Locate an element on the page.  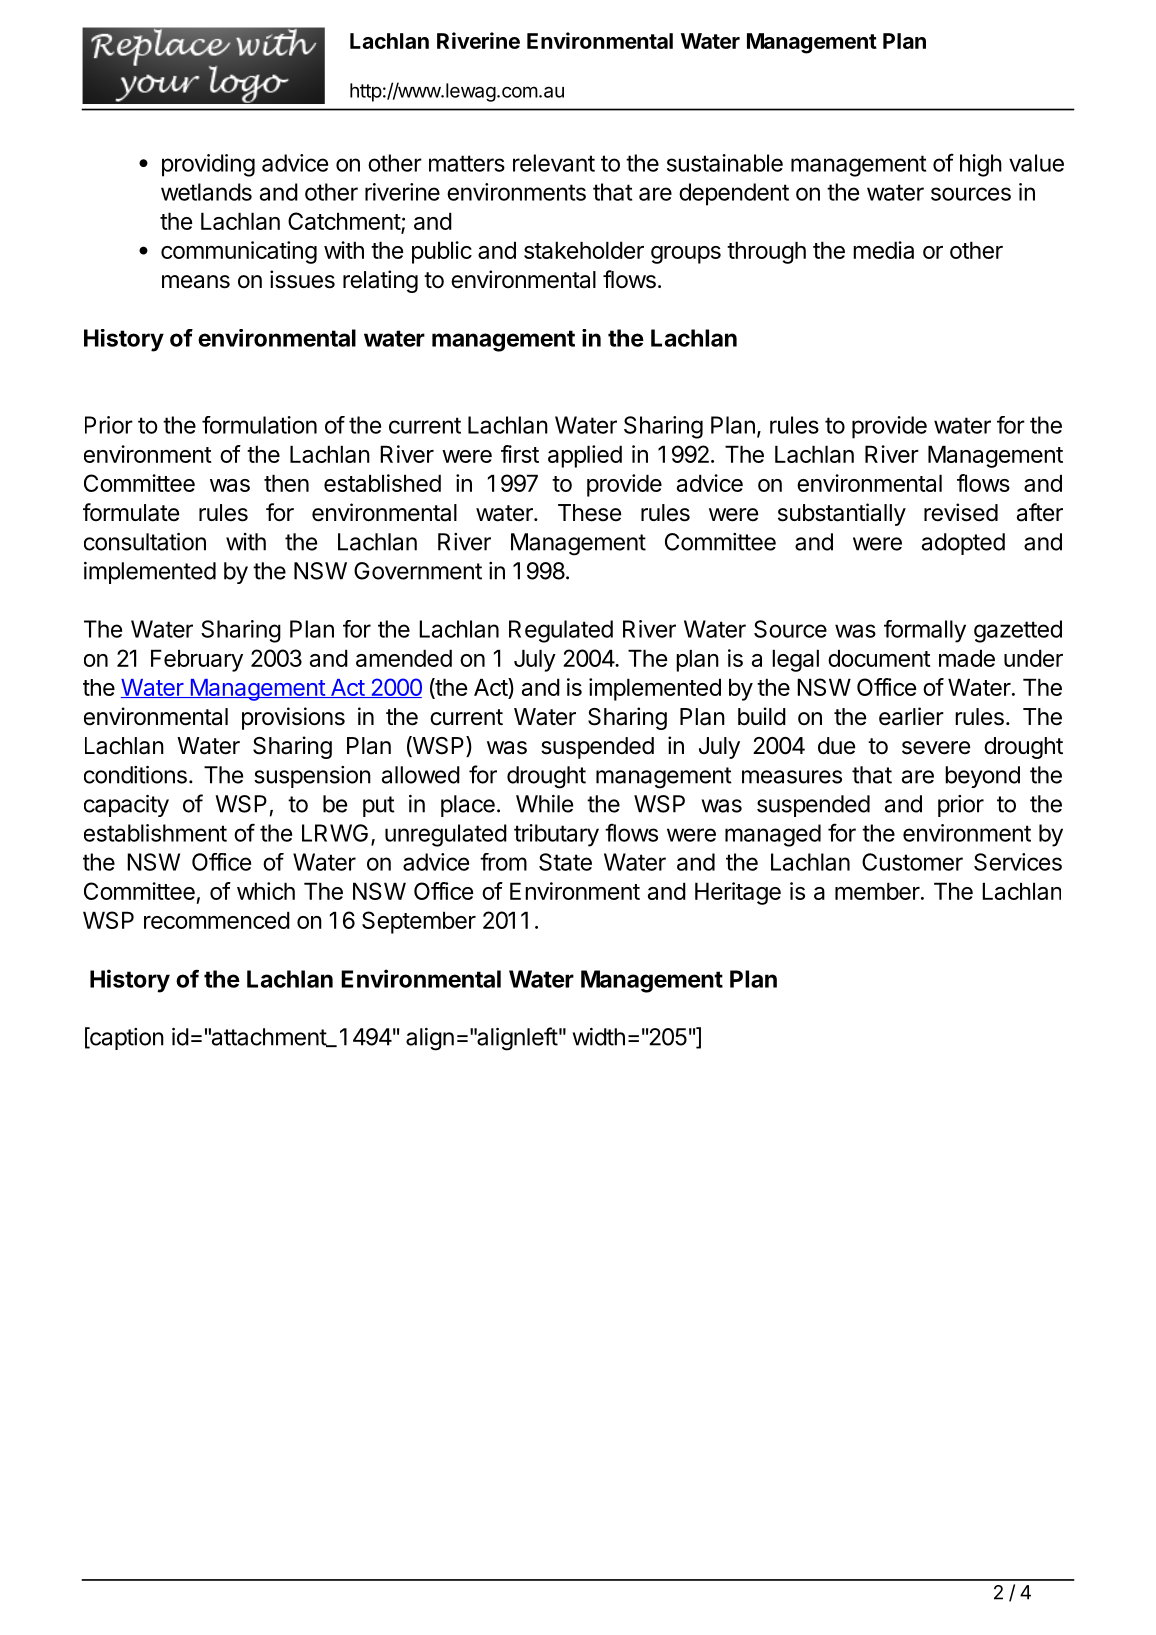
stakeholder is located at coordinates (584, 250).
